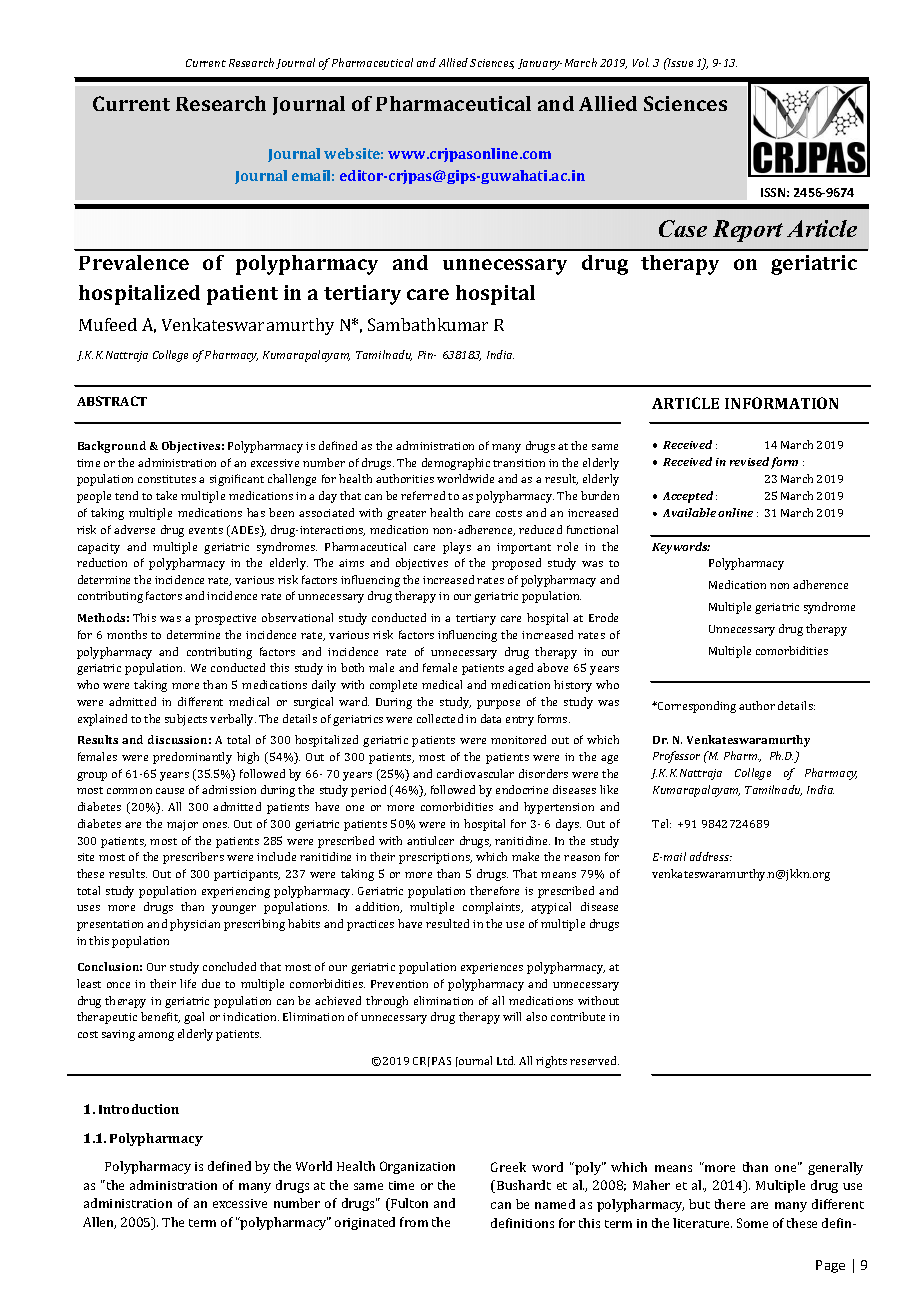 Image resolution: width=924 pixels, height=1308 pixels. Describe the element at coordinates (748, 231) in the screenshot. I see `Report` at that location.
